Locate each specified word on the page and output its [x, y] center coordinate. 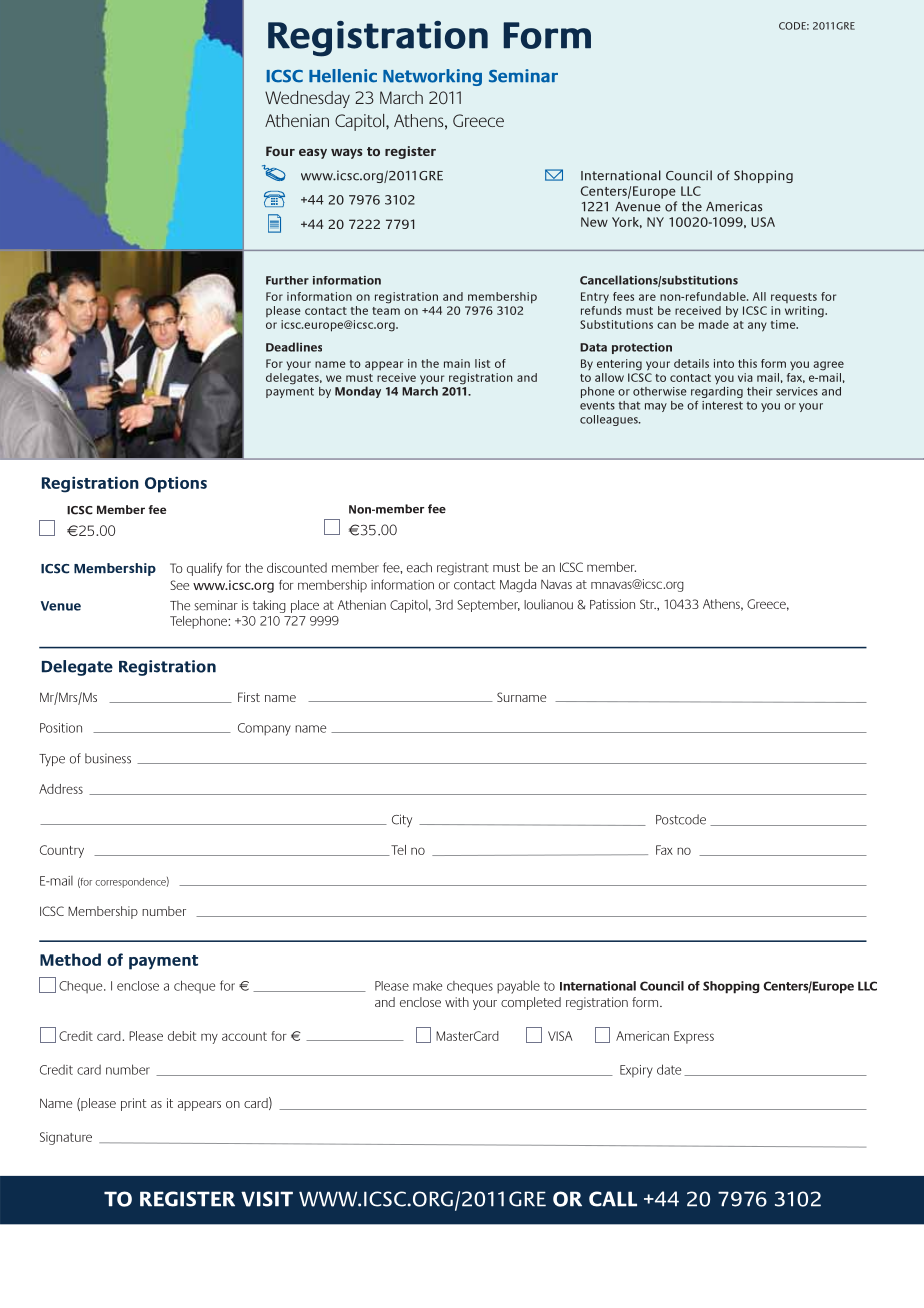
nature [74, 1137]
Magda [518, 586]
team [386, 311]
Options [176, 484]
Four [280, 151]
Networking [432, 77]
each [419, 567]
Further [287, 280]
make [427, 986]
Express [694, 1037]
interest [722, 405]
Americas [734, 206]
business [108, 758]
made [714, 324]
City [402, 820]
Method [70, 959]
